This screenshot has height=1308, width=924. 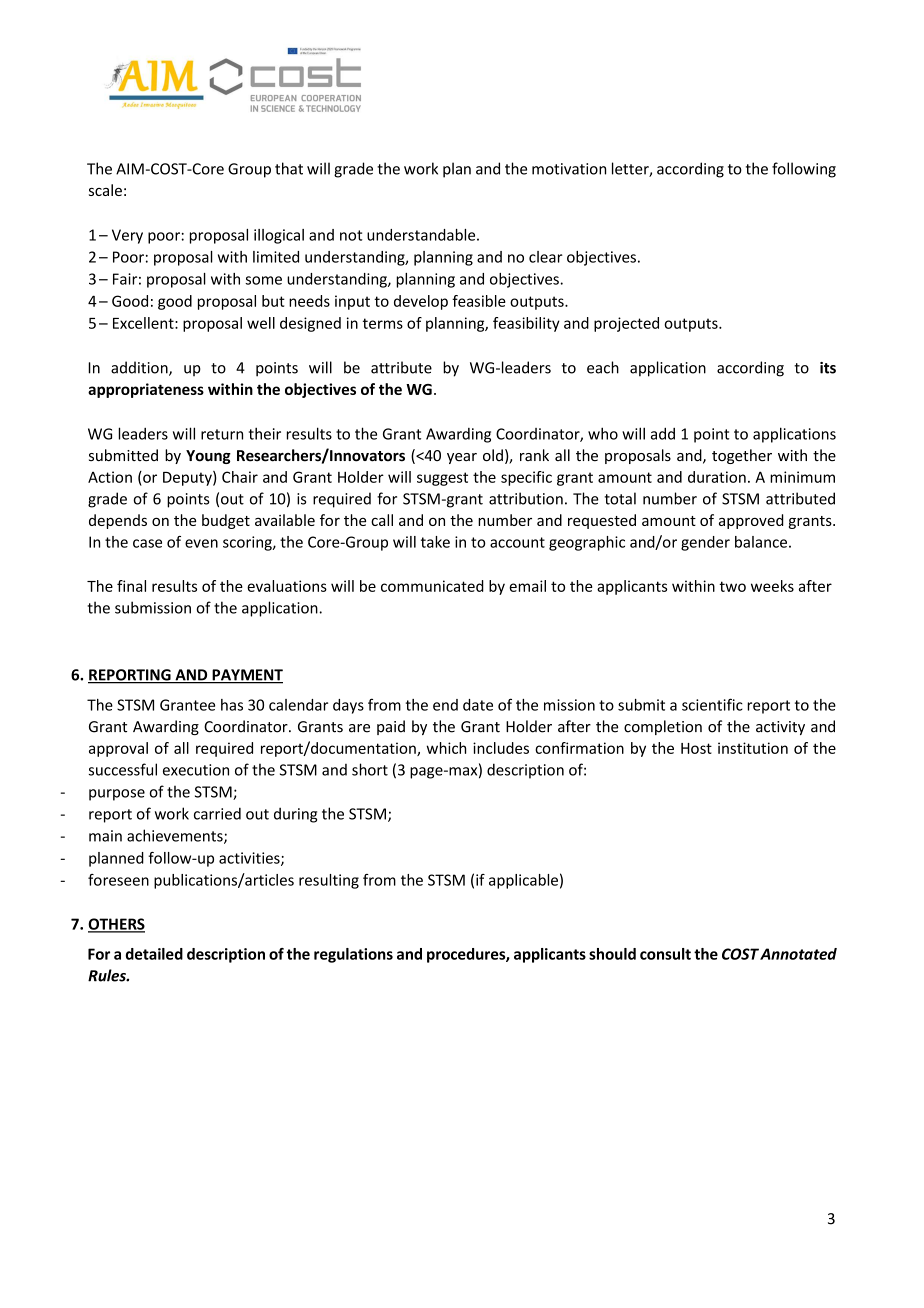 What do you see at coordinates (761, 542) in the screenshot?
I see `balance` at bounding box center [761, 542].
